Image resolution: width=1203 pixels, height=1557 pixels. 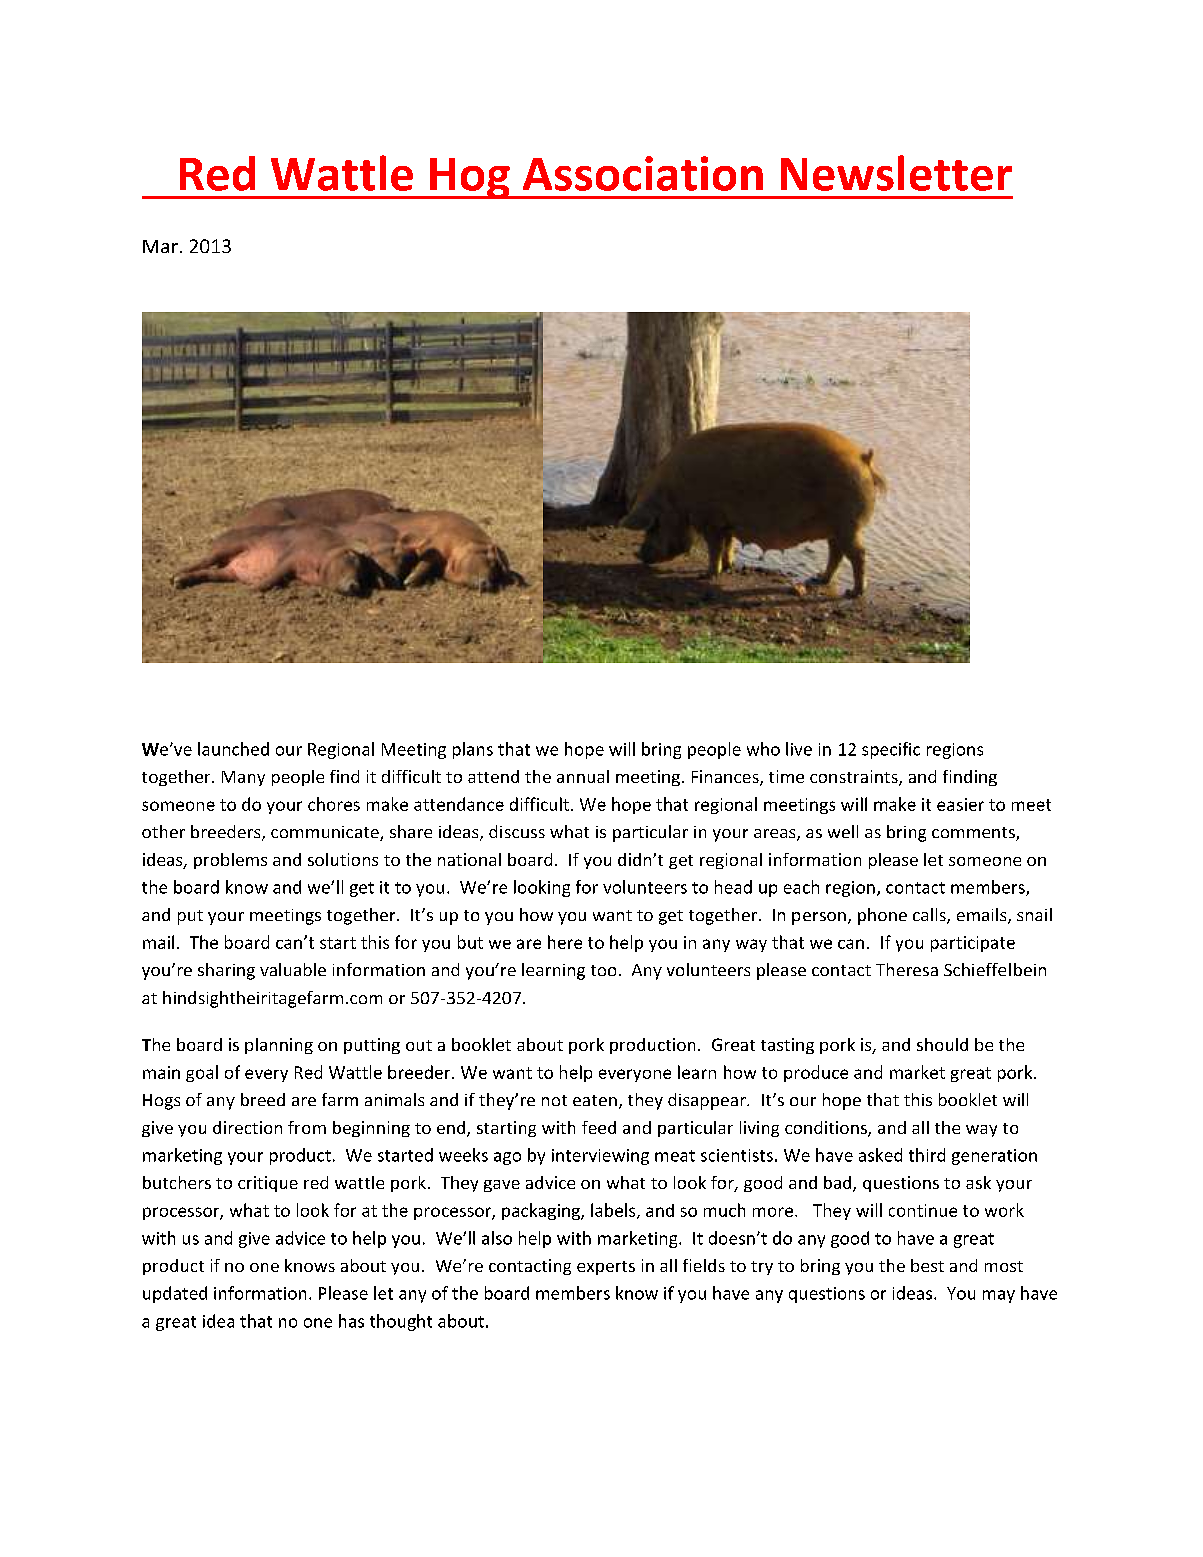 I want to click on Newsletter, so click(x=896, y=173).
